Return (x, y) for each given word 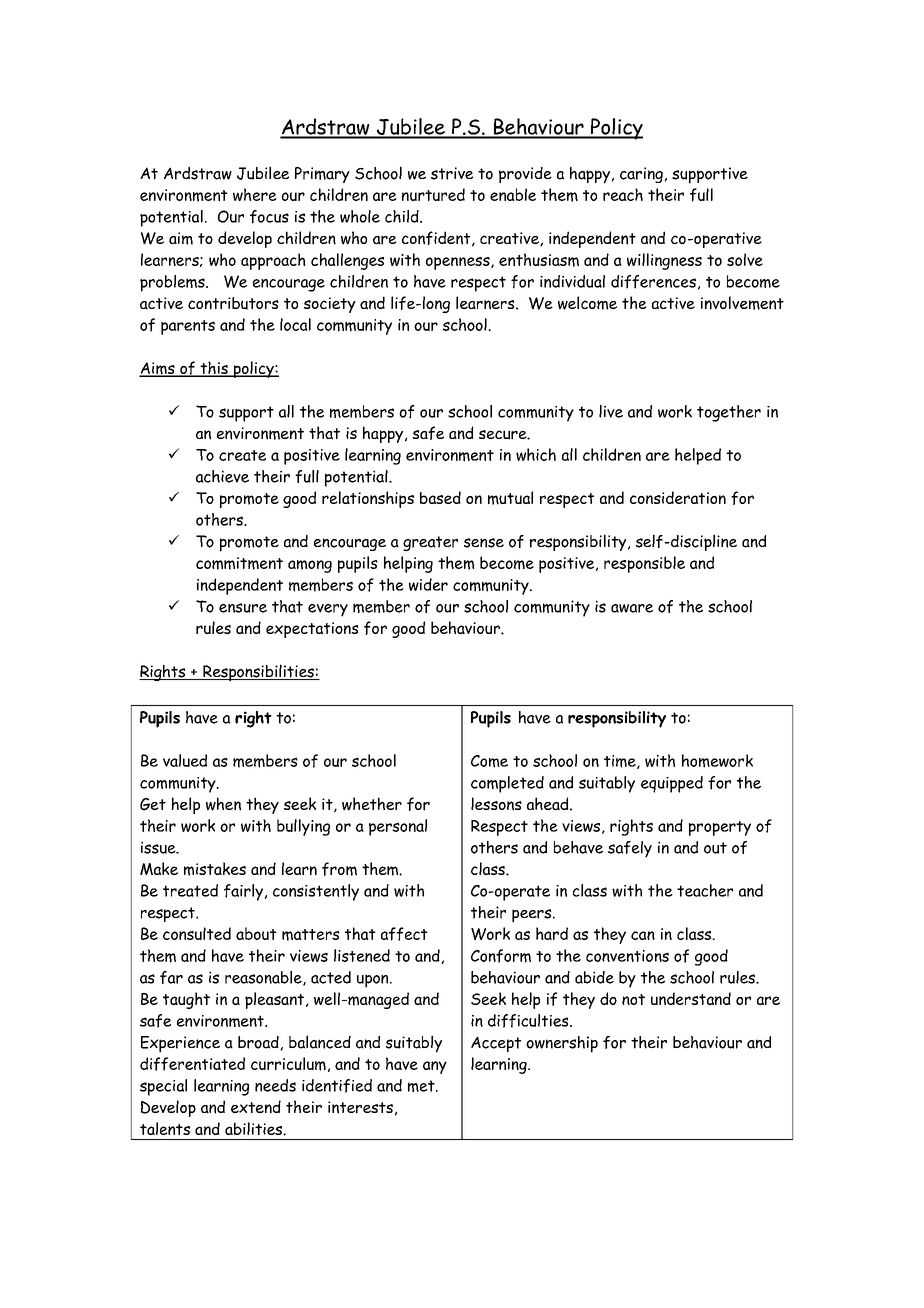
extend (256, 1107)
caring (641, 175)
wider (428, 584)
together (729, 413)
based (440, 497)
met (422, 1086)
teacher (705, 890)
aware (632, 608)
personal (398, 827)
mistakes (215, 869)
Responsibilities (258, 673)
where (255, 194)
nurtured (433, 194)
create (242, 455)
